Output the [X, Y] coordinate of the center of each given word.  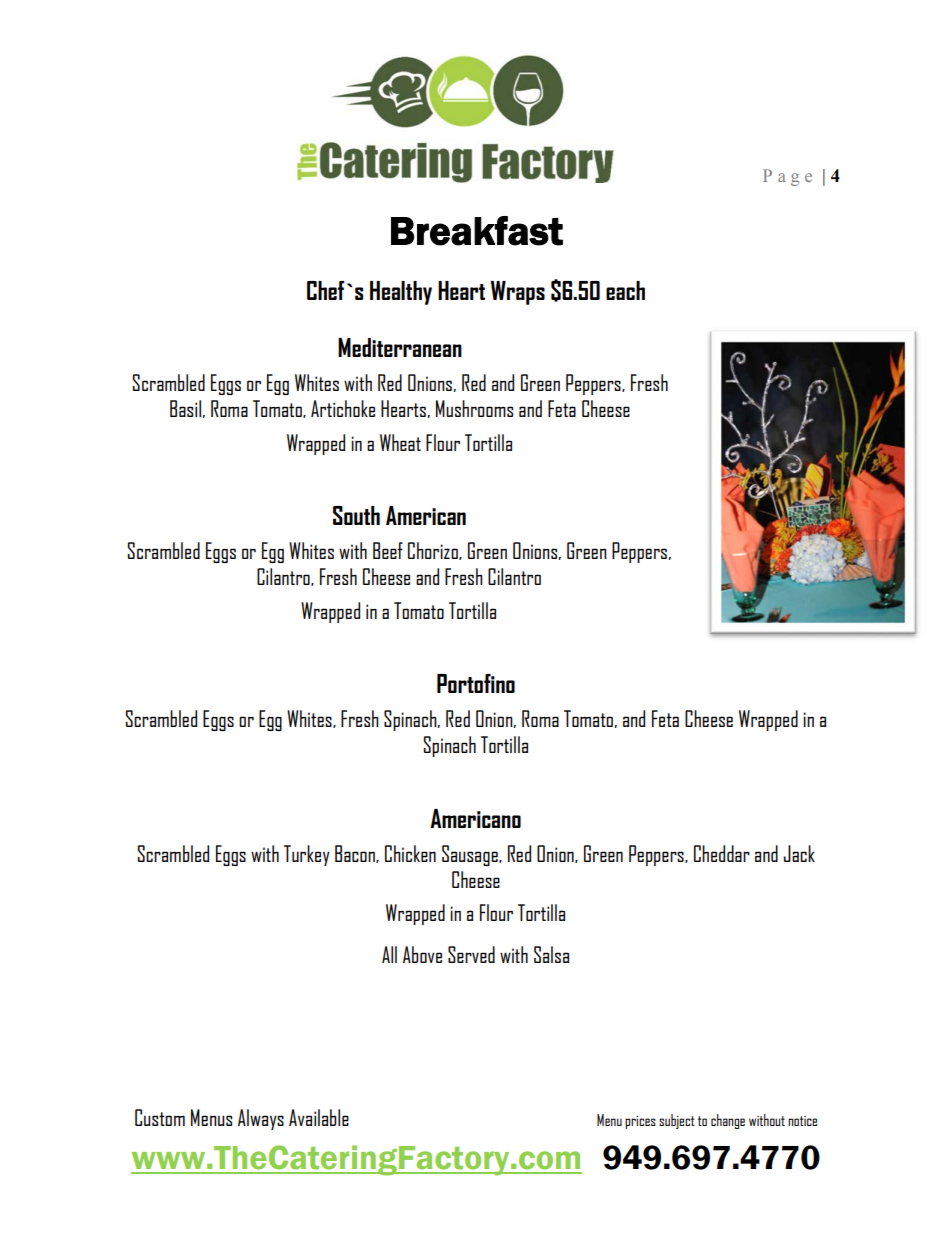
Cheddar [722, 853]
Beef [388, 550]
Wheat [400, 442]
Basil [186, 409]
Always [261, 1119]
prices [640, 1122]
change [728, 1121]
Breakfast [477, 231]
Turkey [307, 855]
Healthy [401, 293]
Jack [799, 853]
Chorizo [434, 551]
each [625, 290]
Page [787, 177]
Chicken [410, 853]
